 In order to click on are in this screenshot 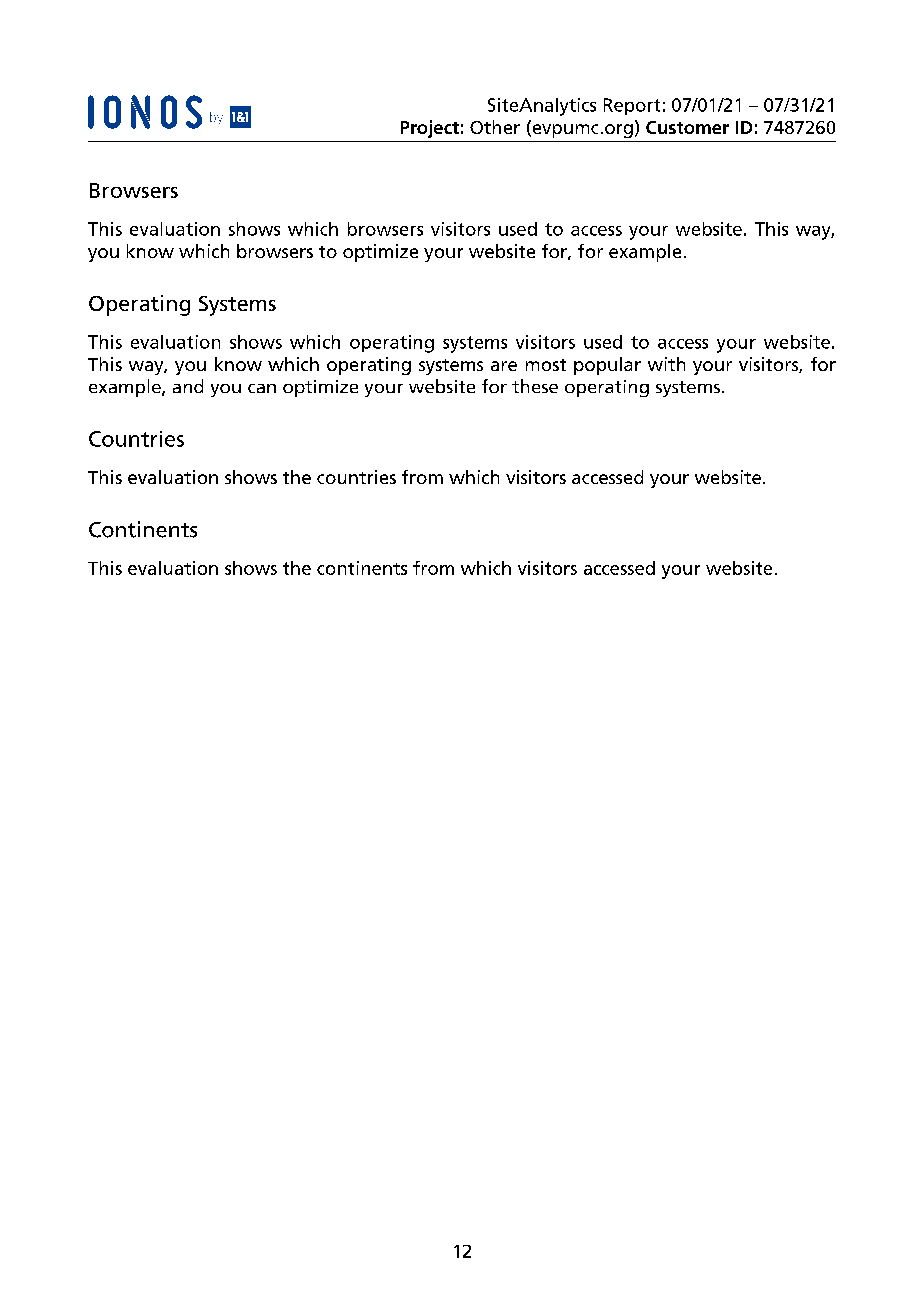, I will do `click(504, 366)`.
